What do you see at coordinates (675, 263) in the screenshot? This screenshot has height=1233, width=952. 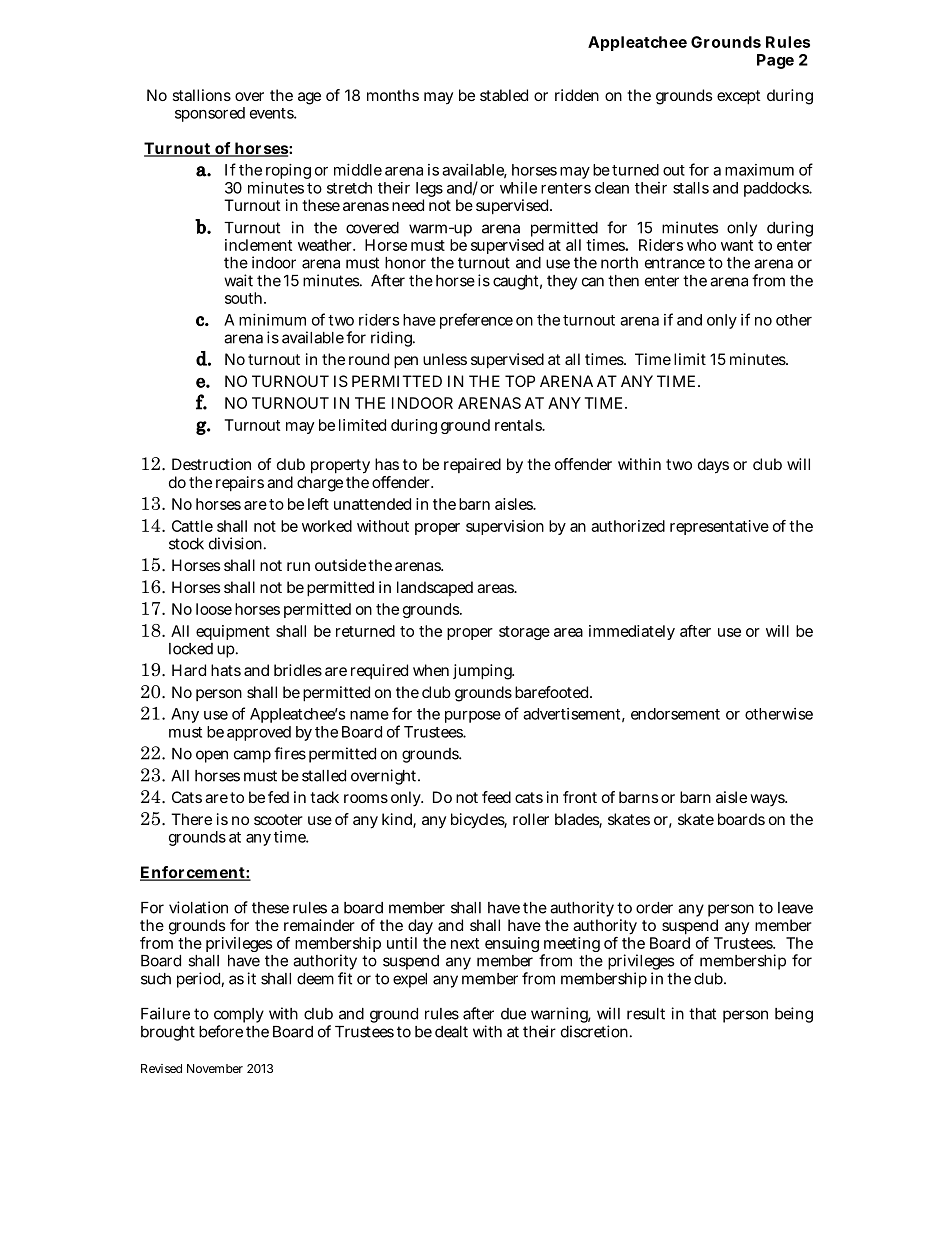 I see `entrance` at bounding box center [675, 263].
